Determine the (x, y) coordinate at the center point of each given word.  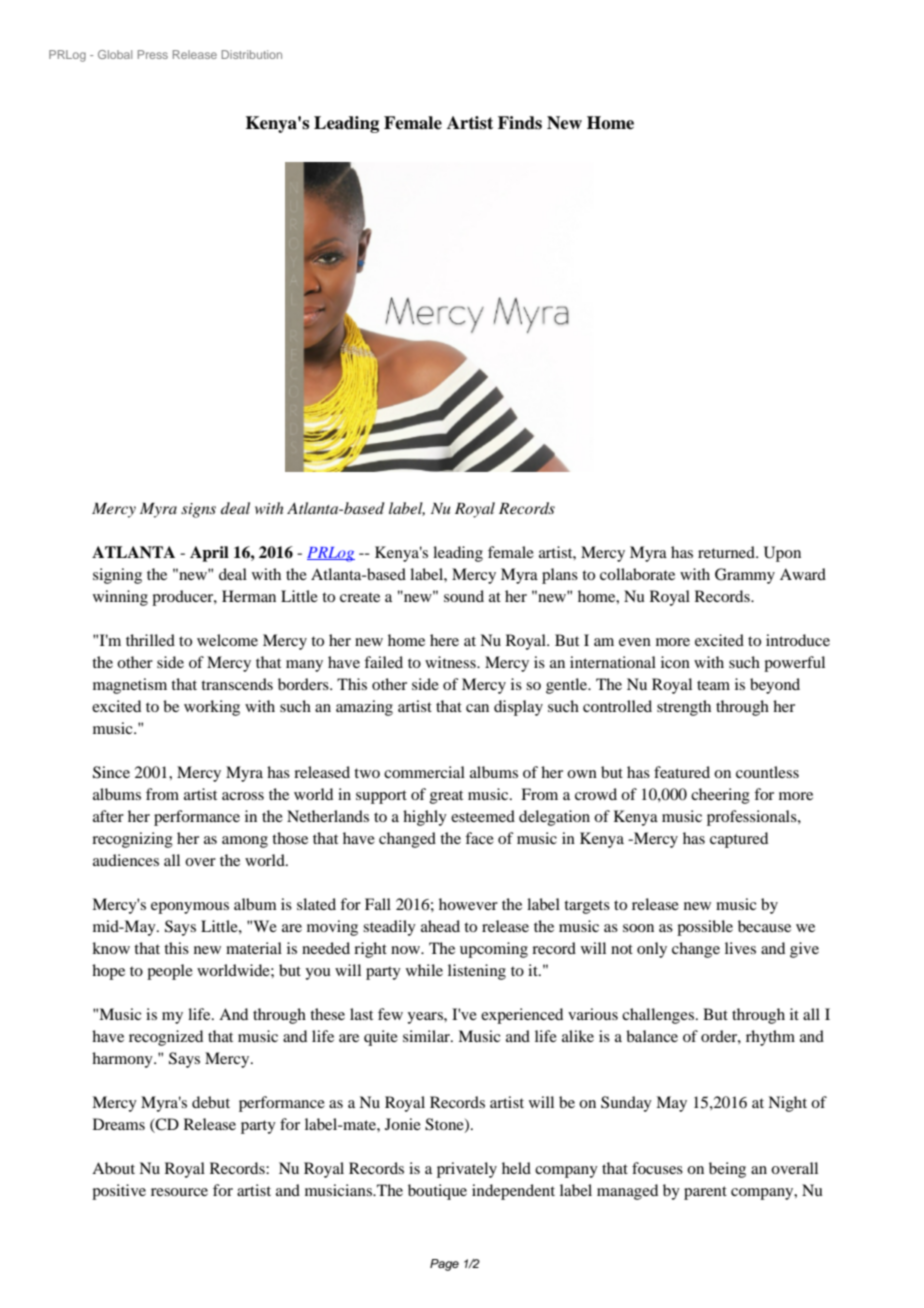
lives (740, 948)
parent (705, 1193)
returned (727, 552)
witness (451, 662)
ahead (440, 926)
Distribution (251, 54)
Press (153, 54)
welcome (227, 640)
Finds (520, 123)
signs (198, 510)
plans (560, 576)
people (170, 972)
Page (444, 1265)
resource (179, 1192)
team (713, 685)
